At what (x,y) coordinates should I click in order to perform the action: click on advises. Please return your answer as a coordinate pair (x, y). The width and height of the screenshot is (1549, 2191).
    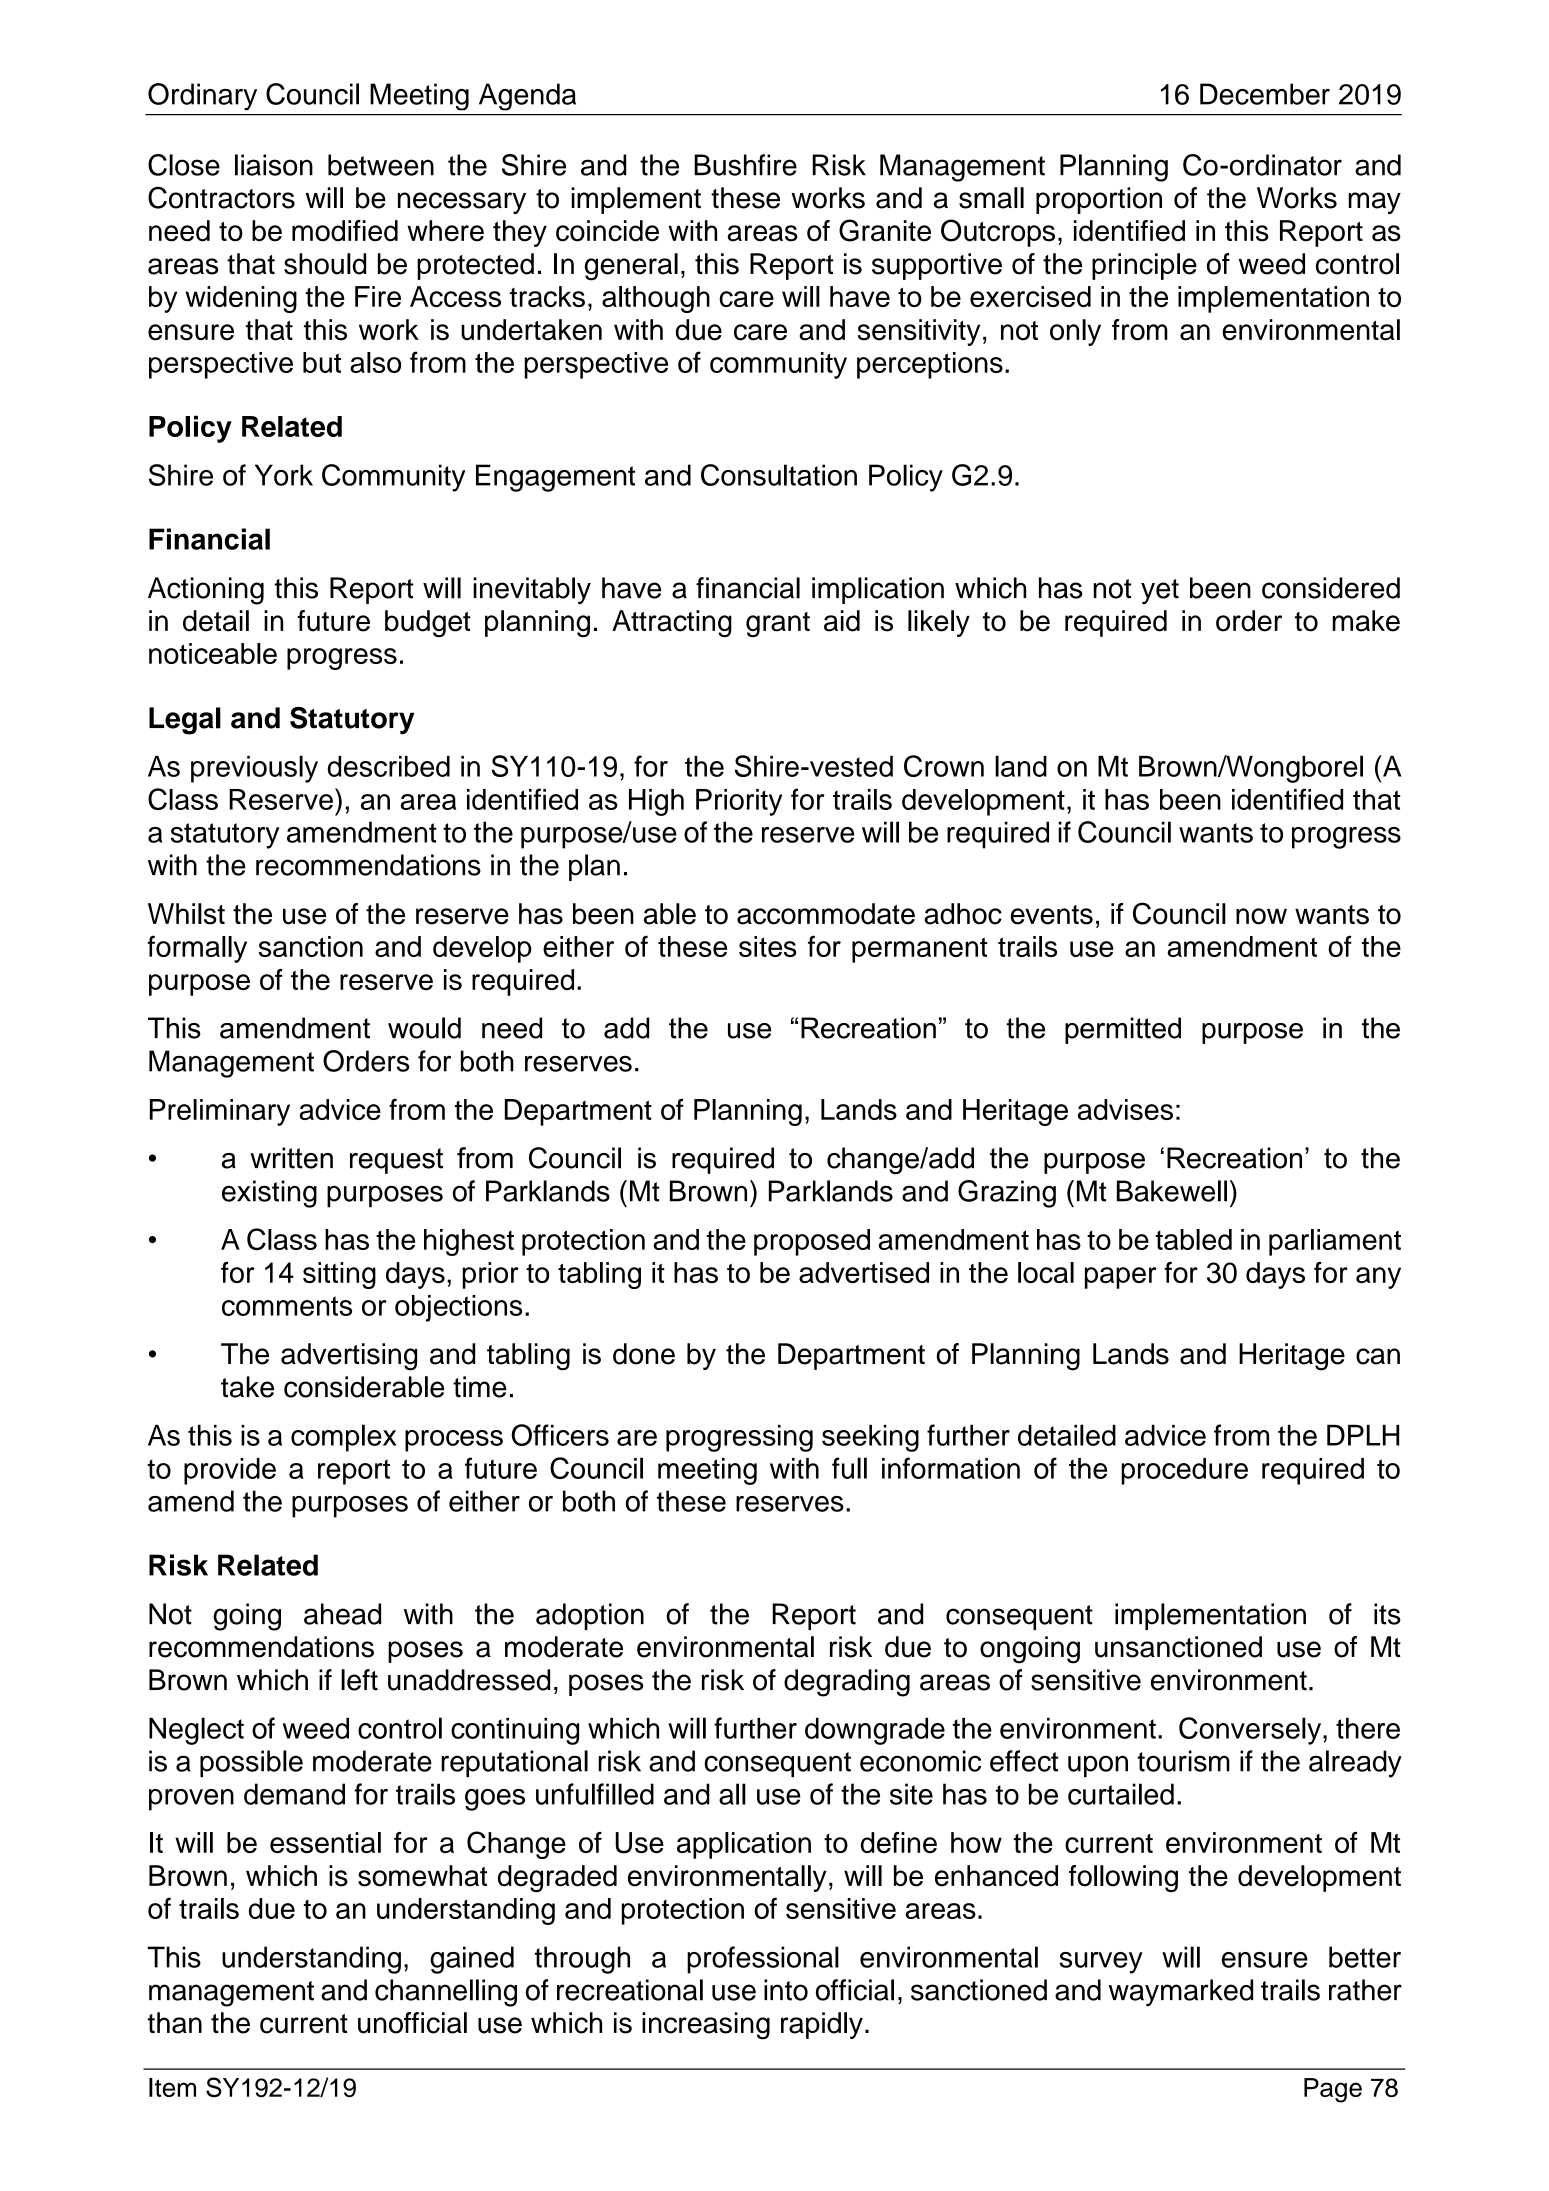
    Looking at the image, I should click on (1125, 1109).
